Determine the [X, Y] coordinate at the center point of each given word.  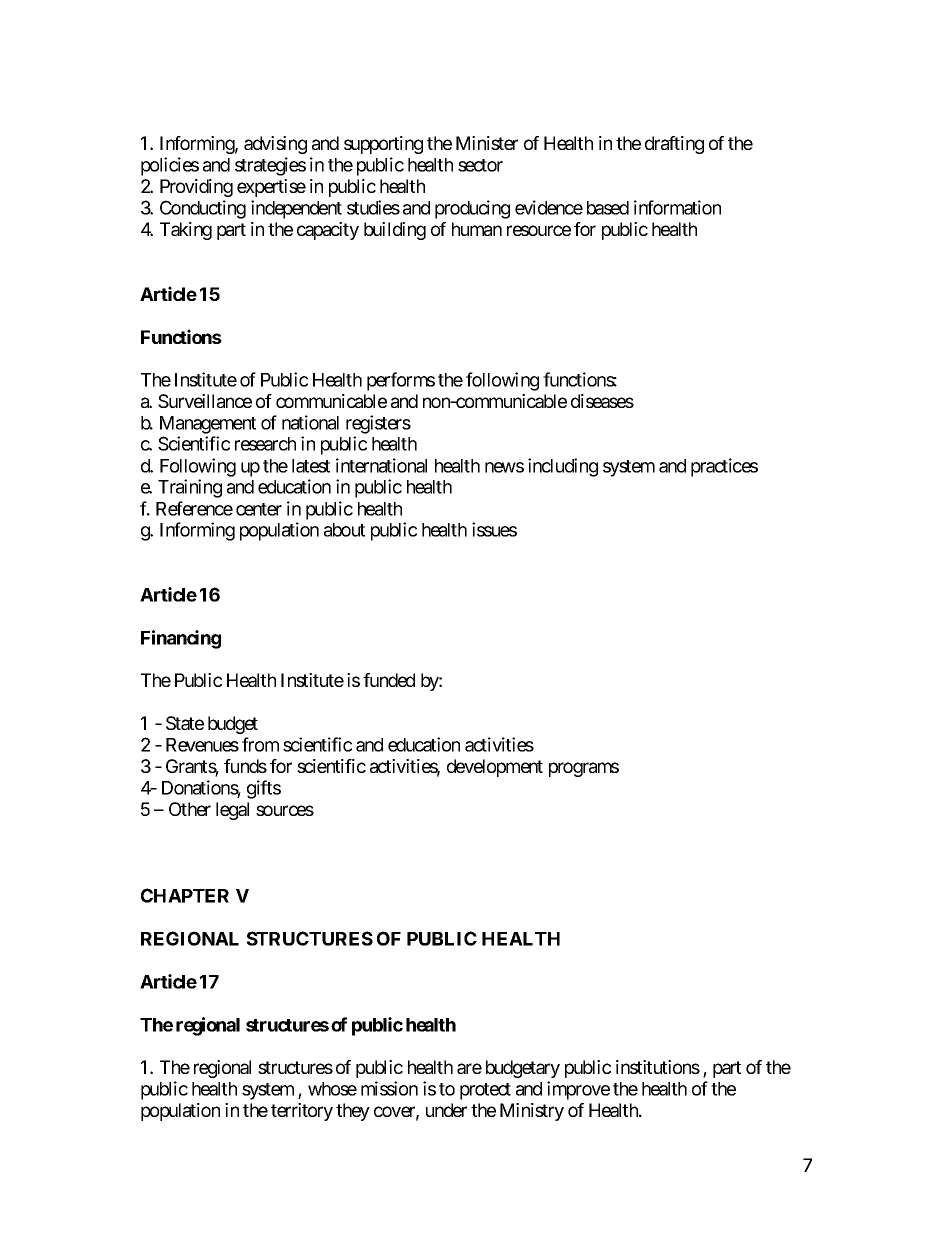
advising [275, 145]
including [563, 467]
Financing [181, 639]
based [608, 208]
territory [302, 1112]
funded [389, 680]
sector [480, 165]
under [446, 1110]
